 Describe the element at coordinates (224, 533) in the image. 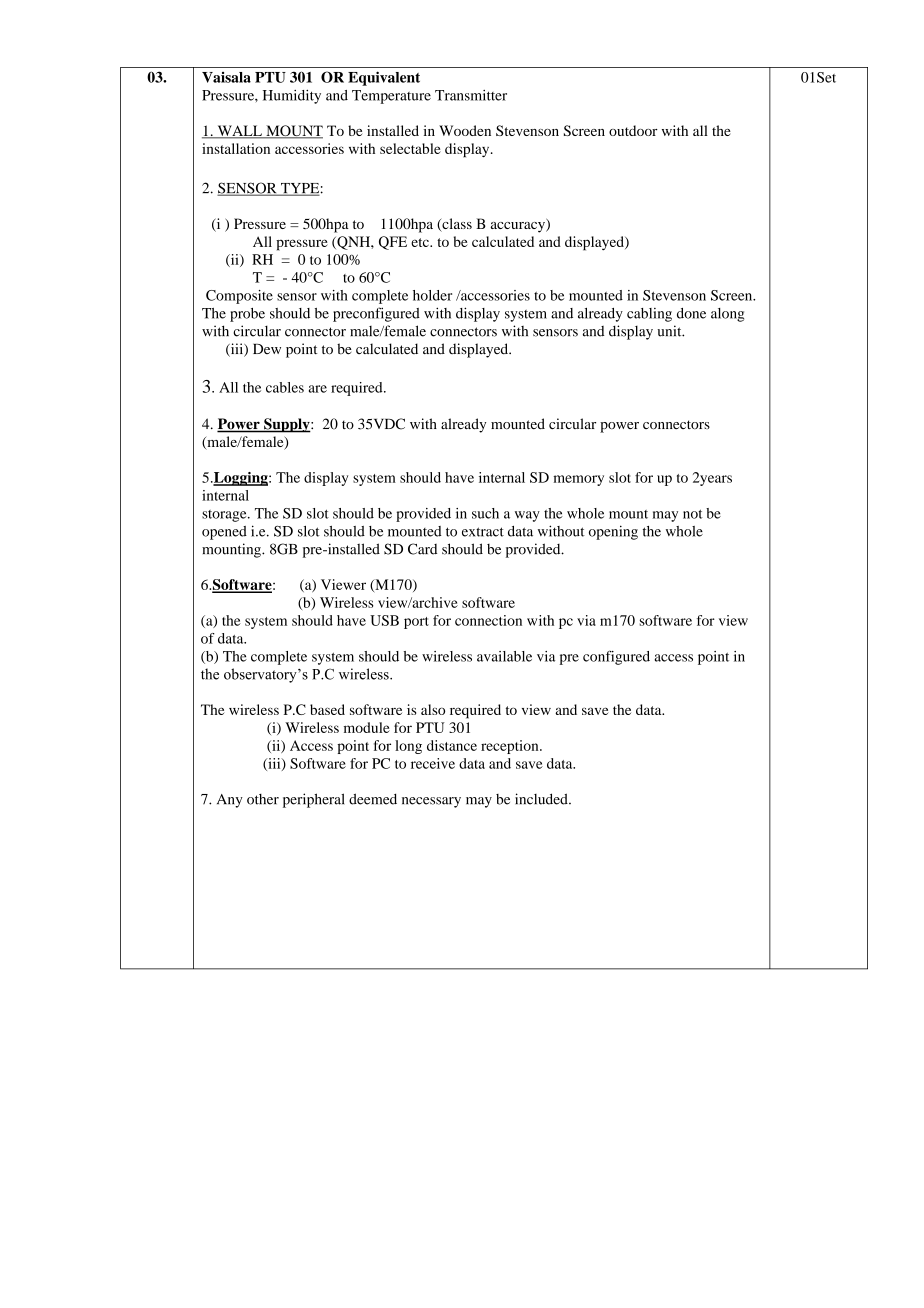

I see `opened` at that location.
